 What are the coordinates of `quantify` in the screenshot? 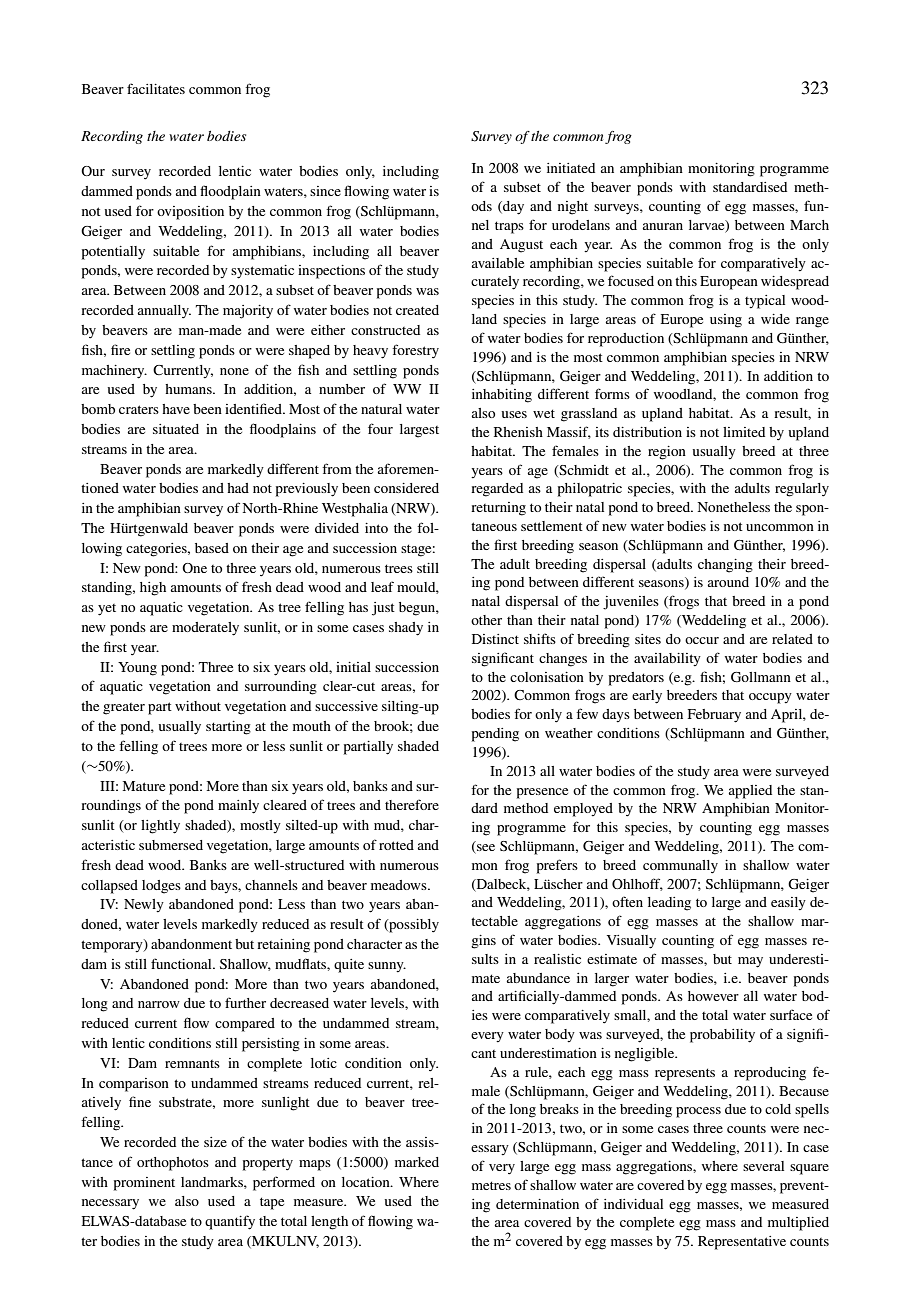 It's located at (230, 1222).
